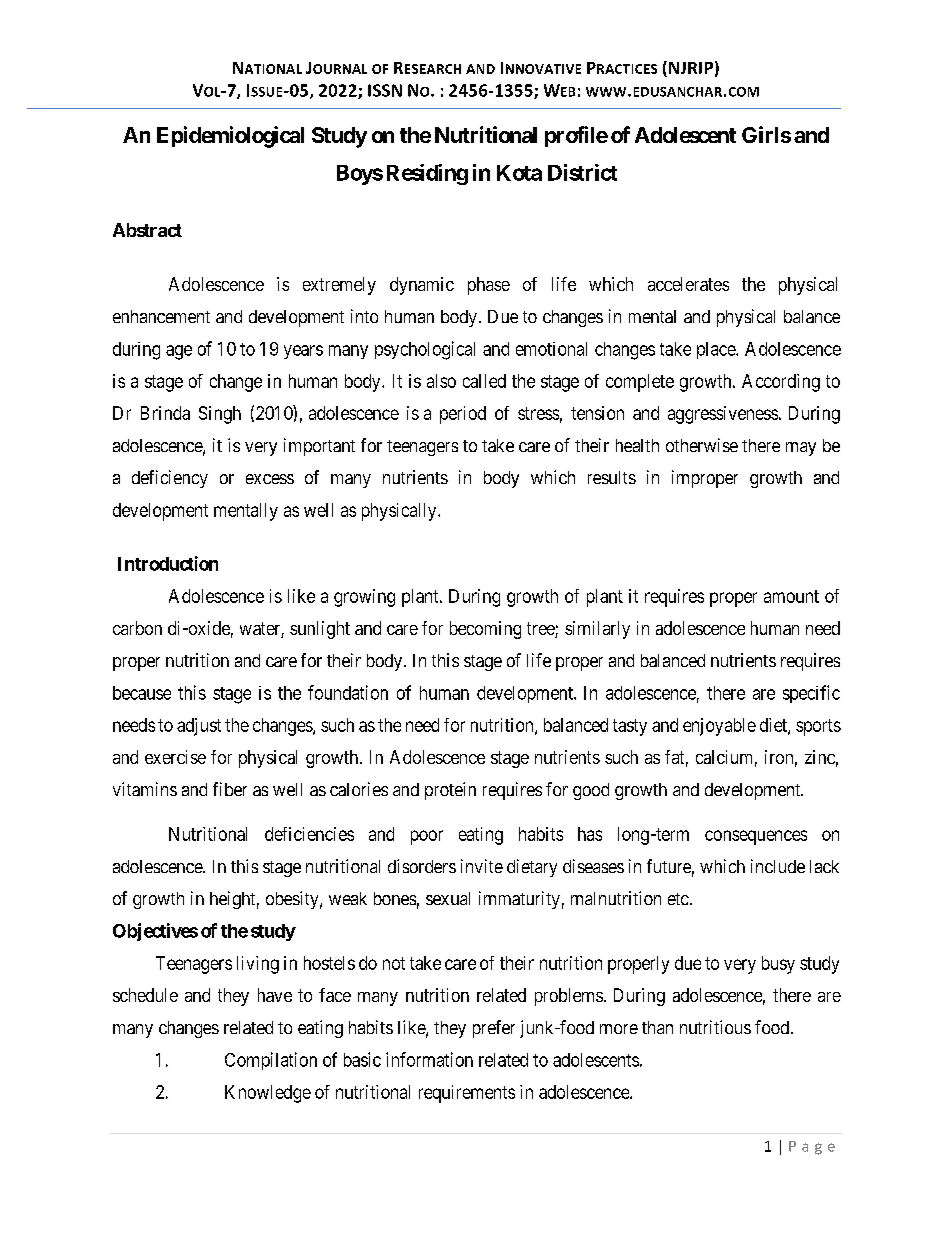  Describe the element at coordinates (485, 630) in the document. I see `becoming` at that location.
